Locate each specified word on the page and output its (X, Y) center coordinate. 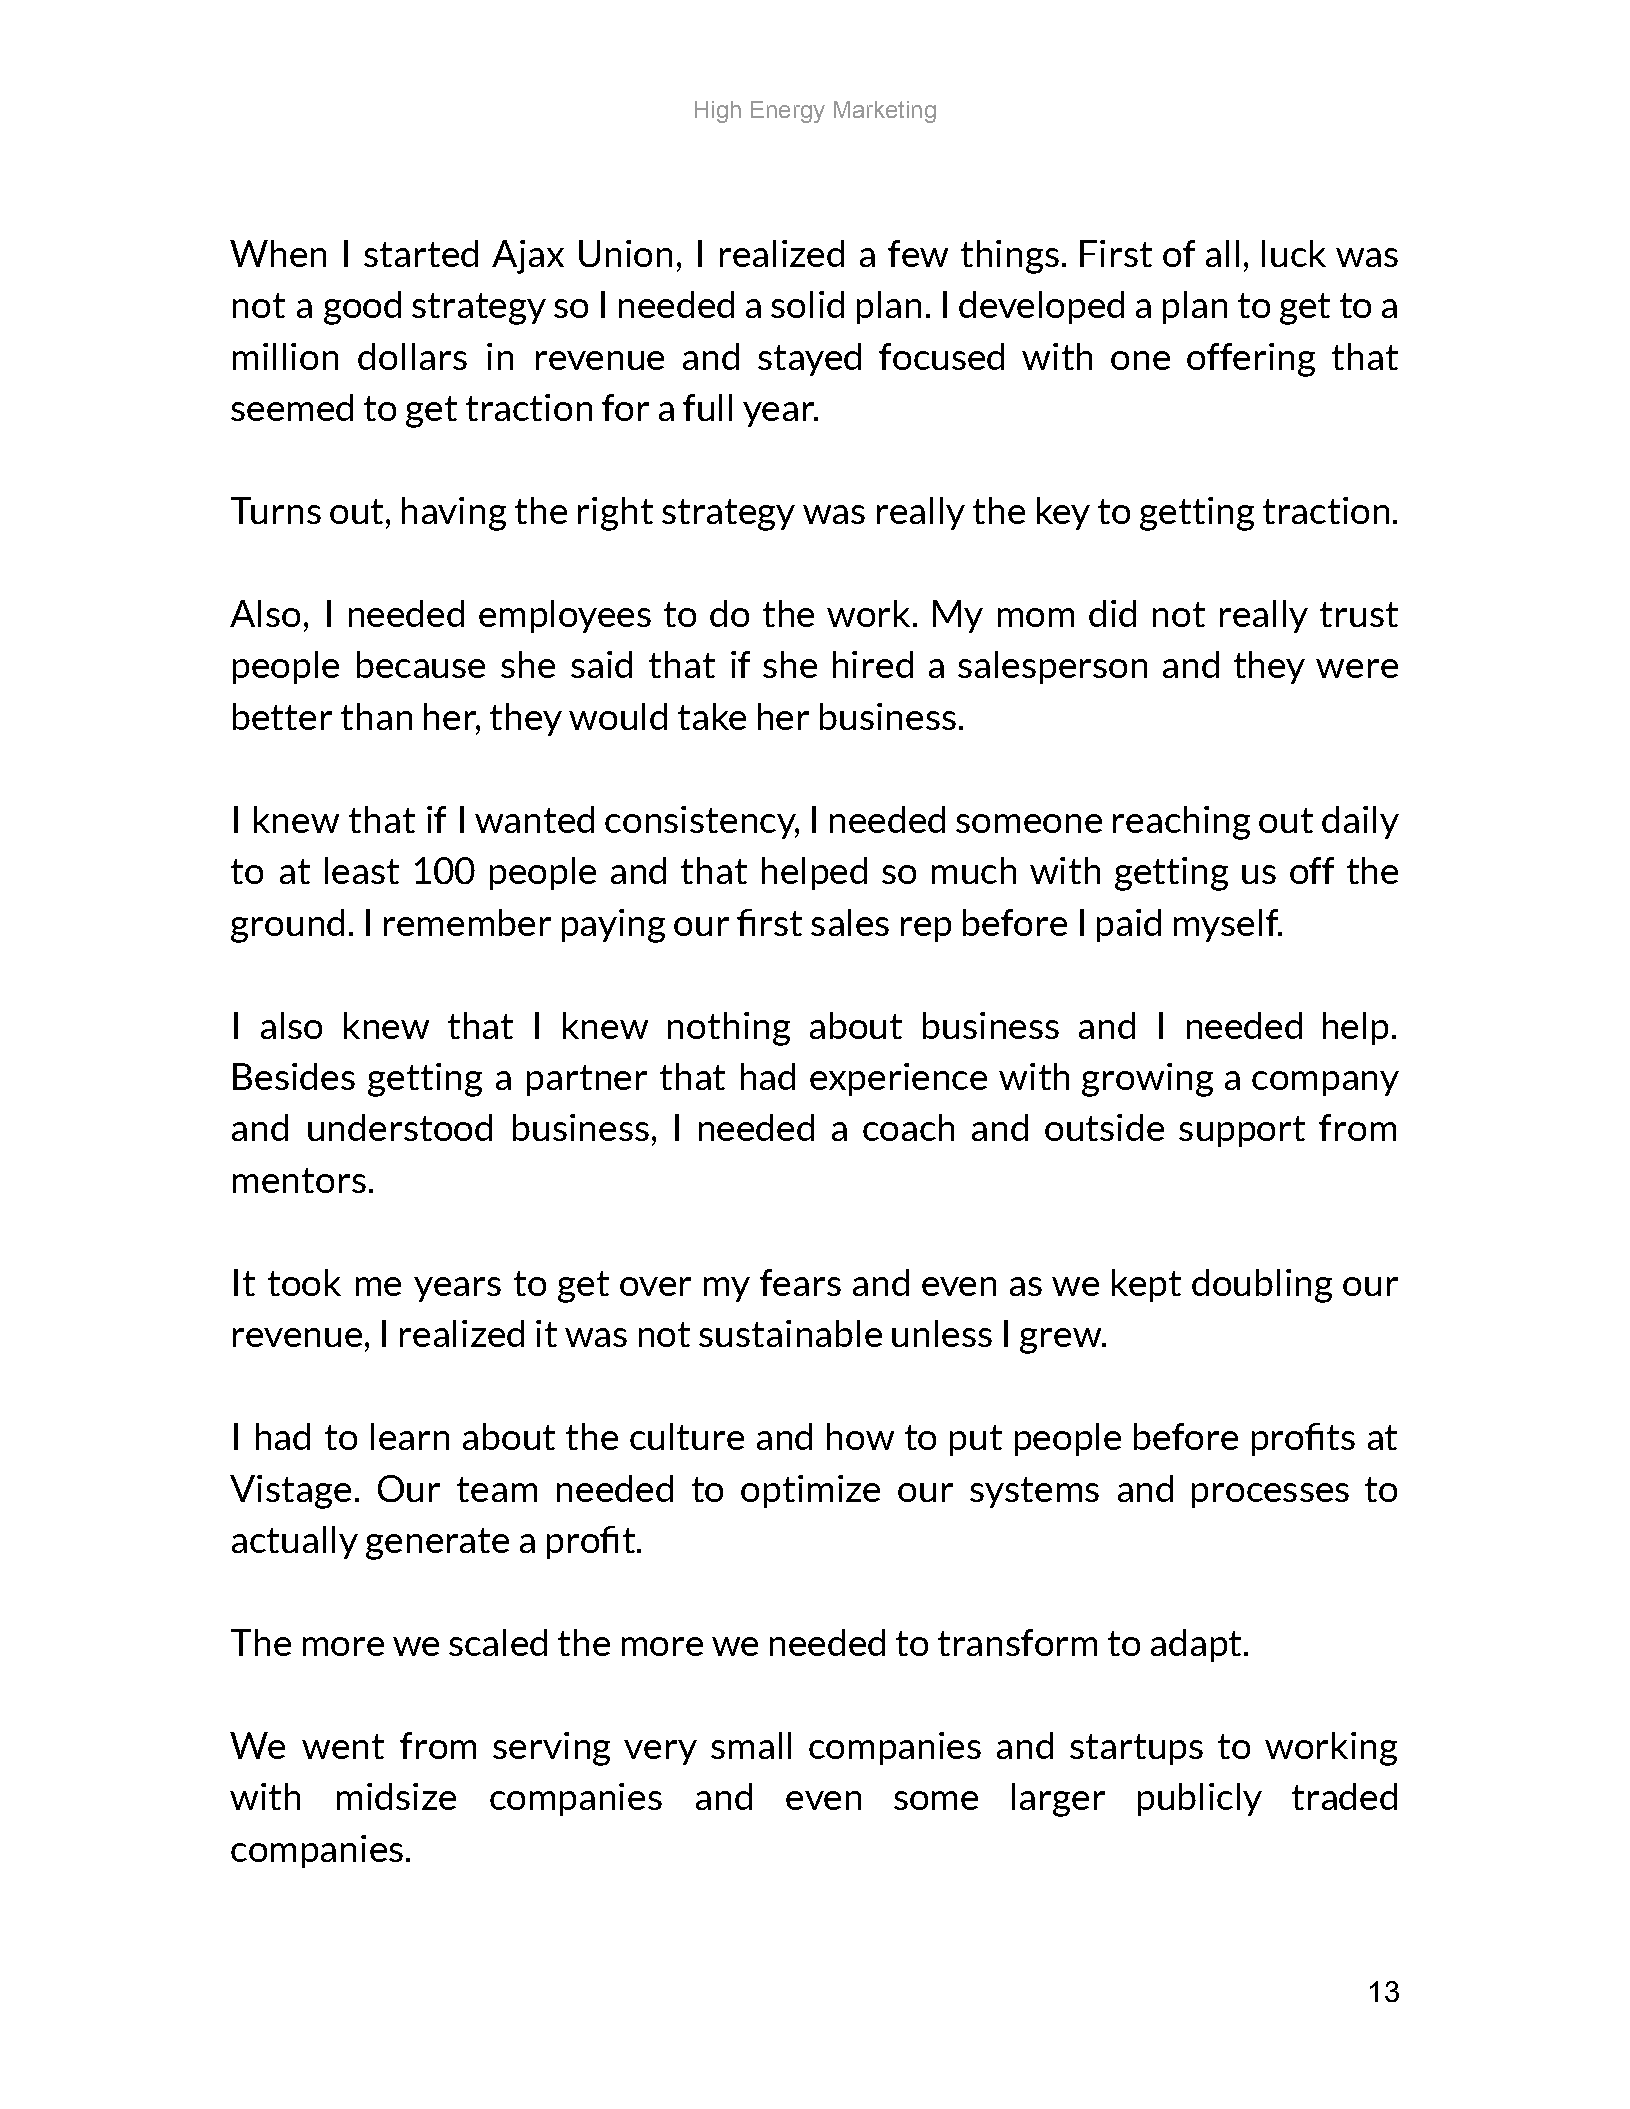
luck (1294, 253)
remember (467, 922)
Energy (788, 112)
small (751, 1745)
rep (926, 929)
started (421, 253)
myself (1227, 925)
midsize (396, 1796)
